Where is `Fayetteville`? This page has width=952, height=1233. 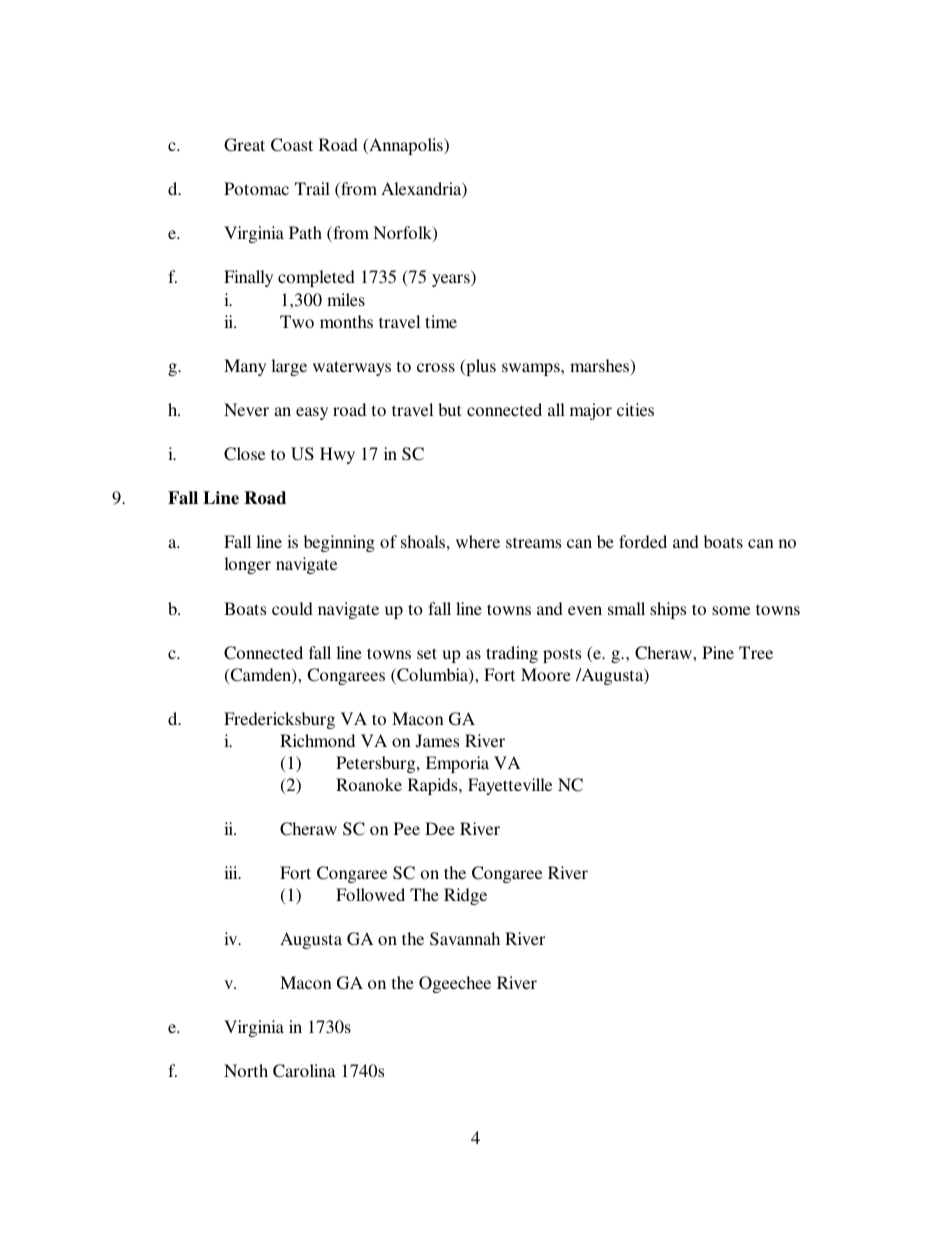
Fayetteville is located at coordinates (510, 786).
